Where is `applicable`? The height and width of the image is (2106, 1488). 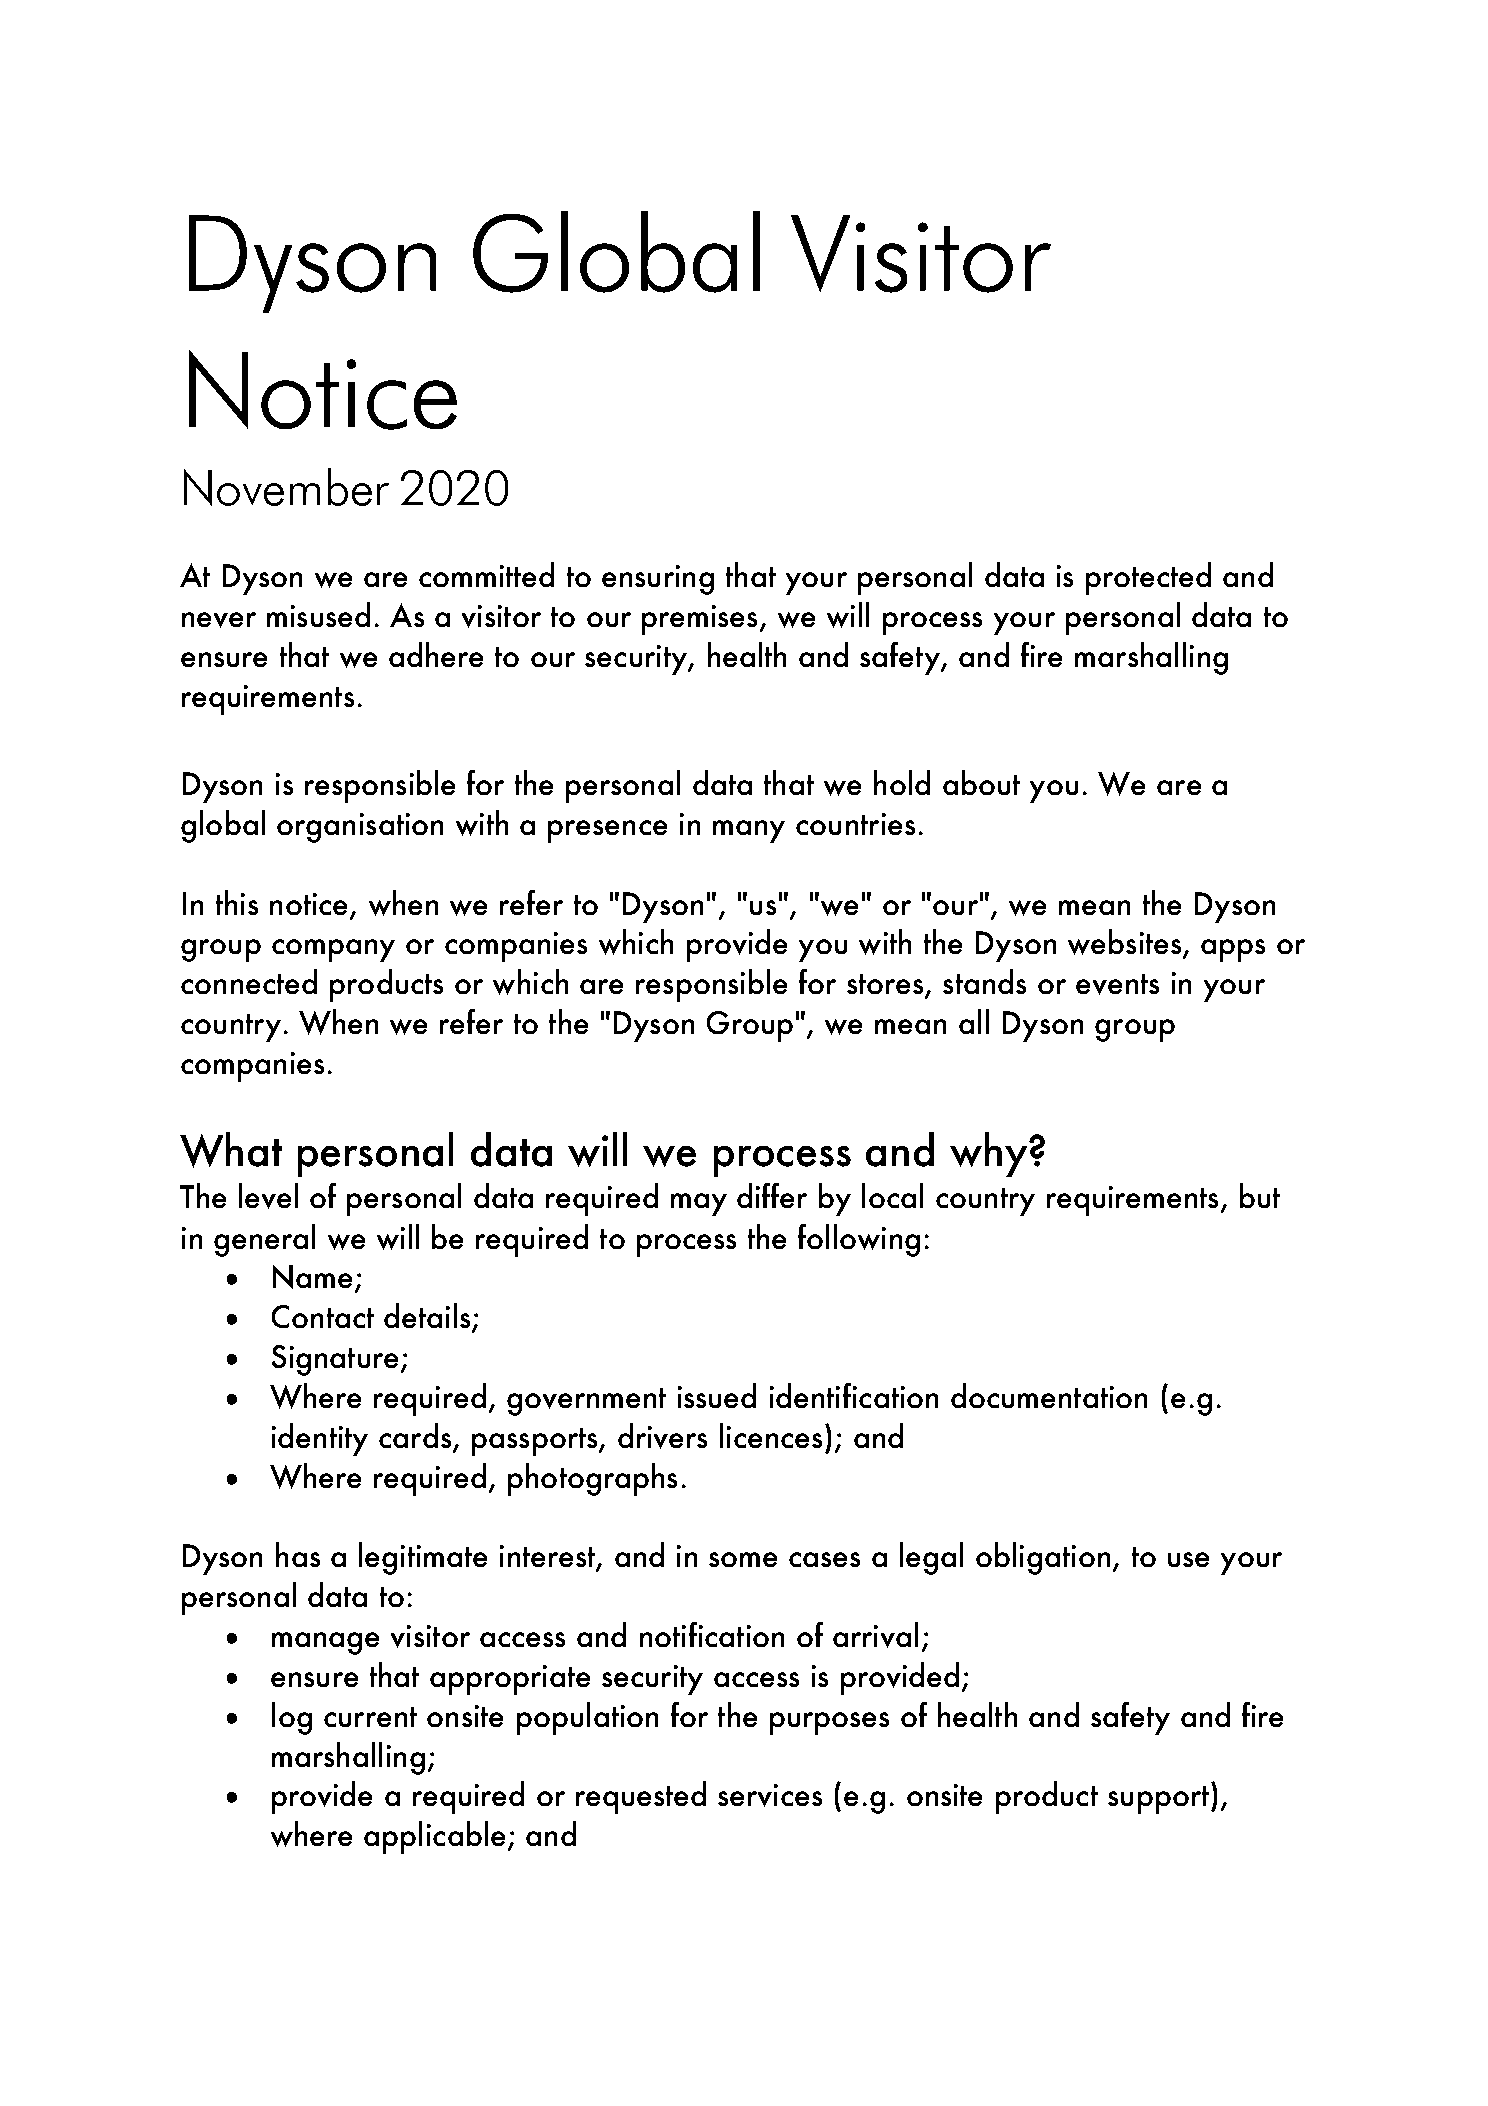
applicable is located at coordinates (434, 1837).
